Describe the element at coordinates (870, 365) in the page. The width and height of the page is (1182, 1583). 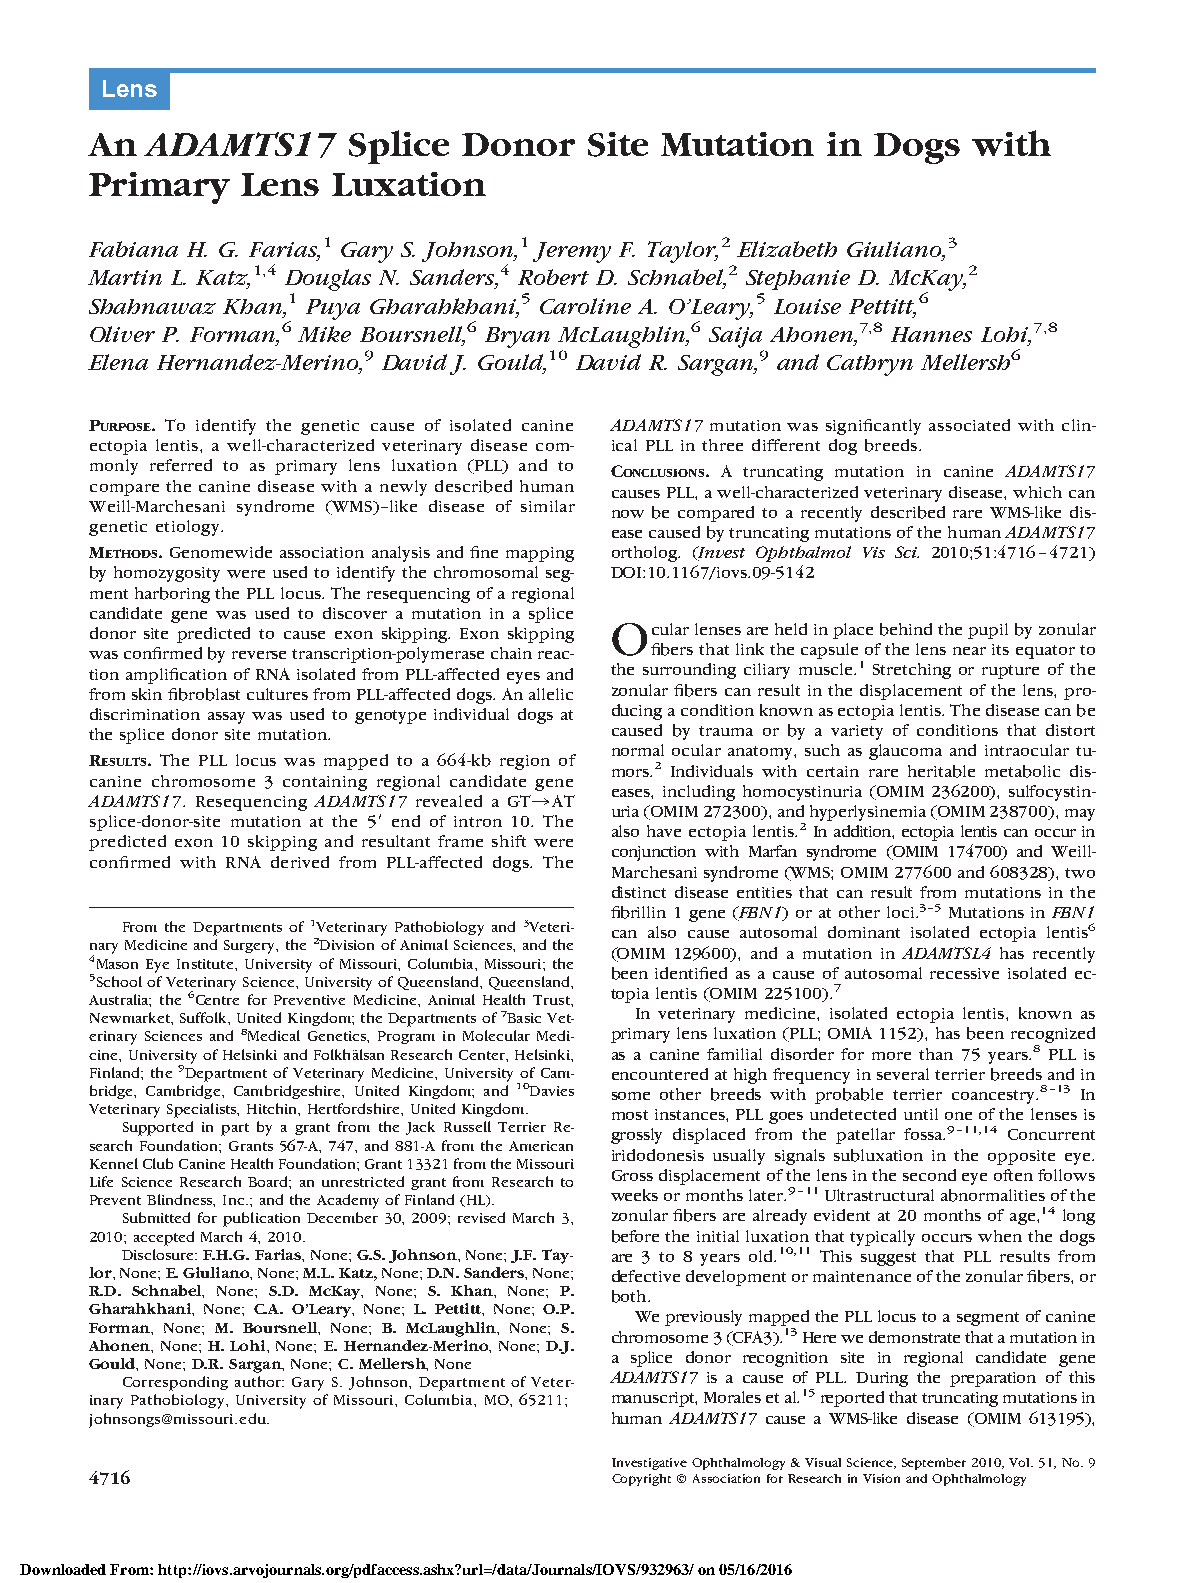
I see `Cathryn` at that location.
